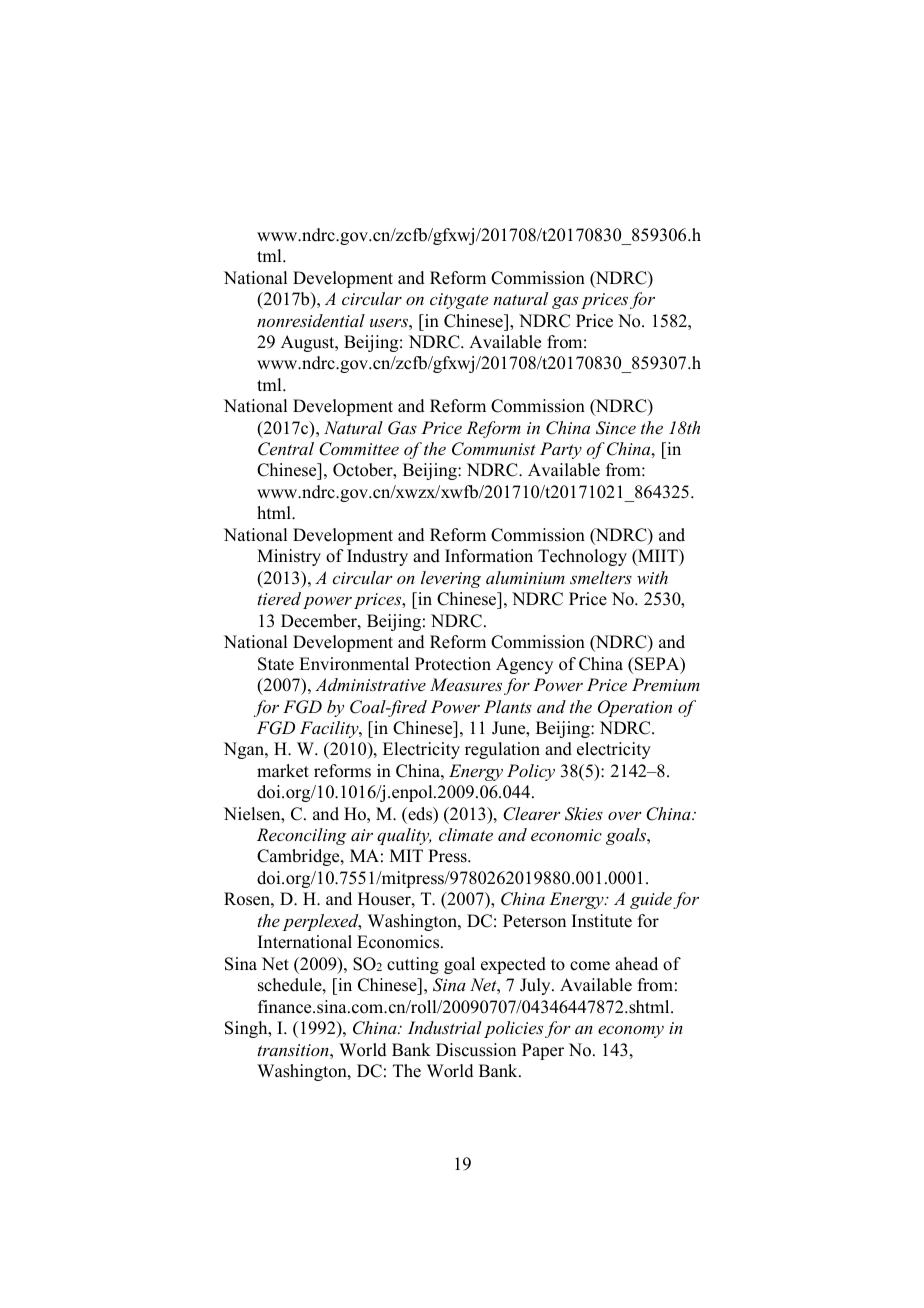 The width and height of the screenshot is (924, 1308). What do you see at coordinates (651, 900) in the screenshot?
I see `guide` at bounding box center [651, 900].
